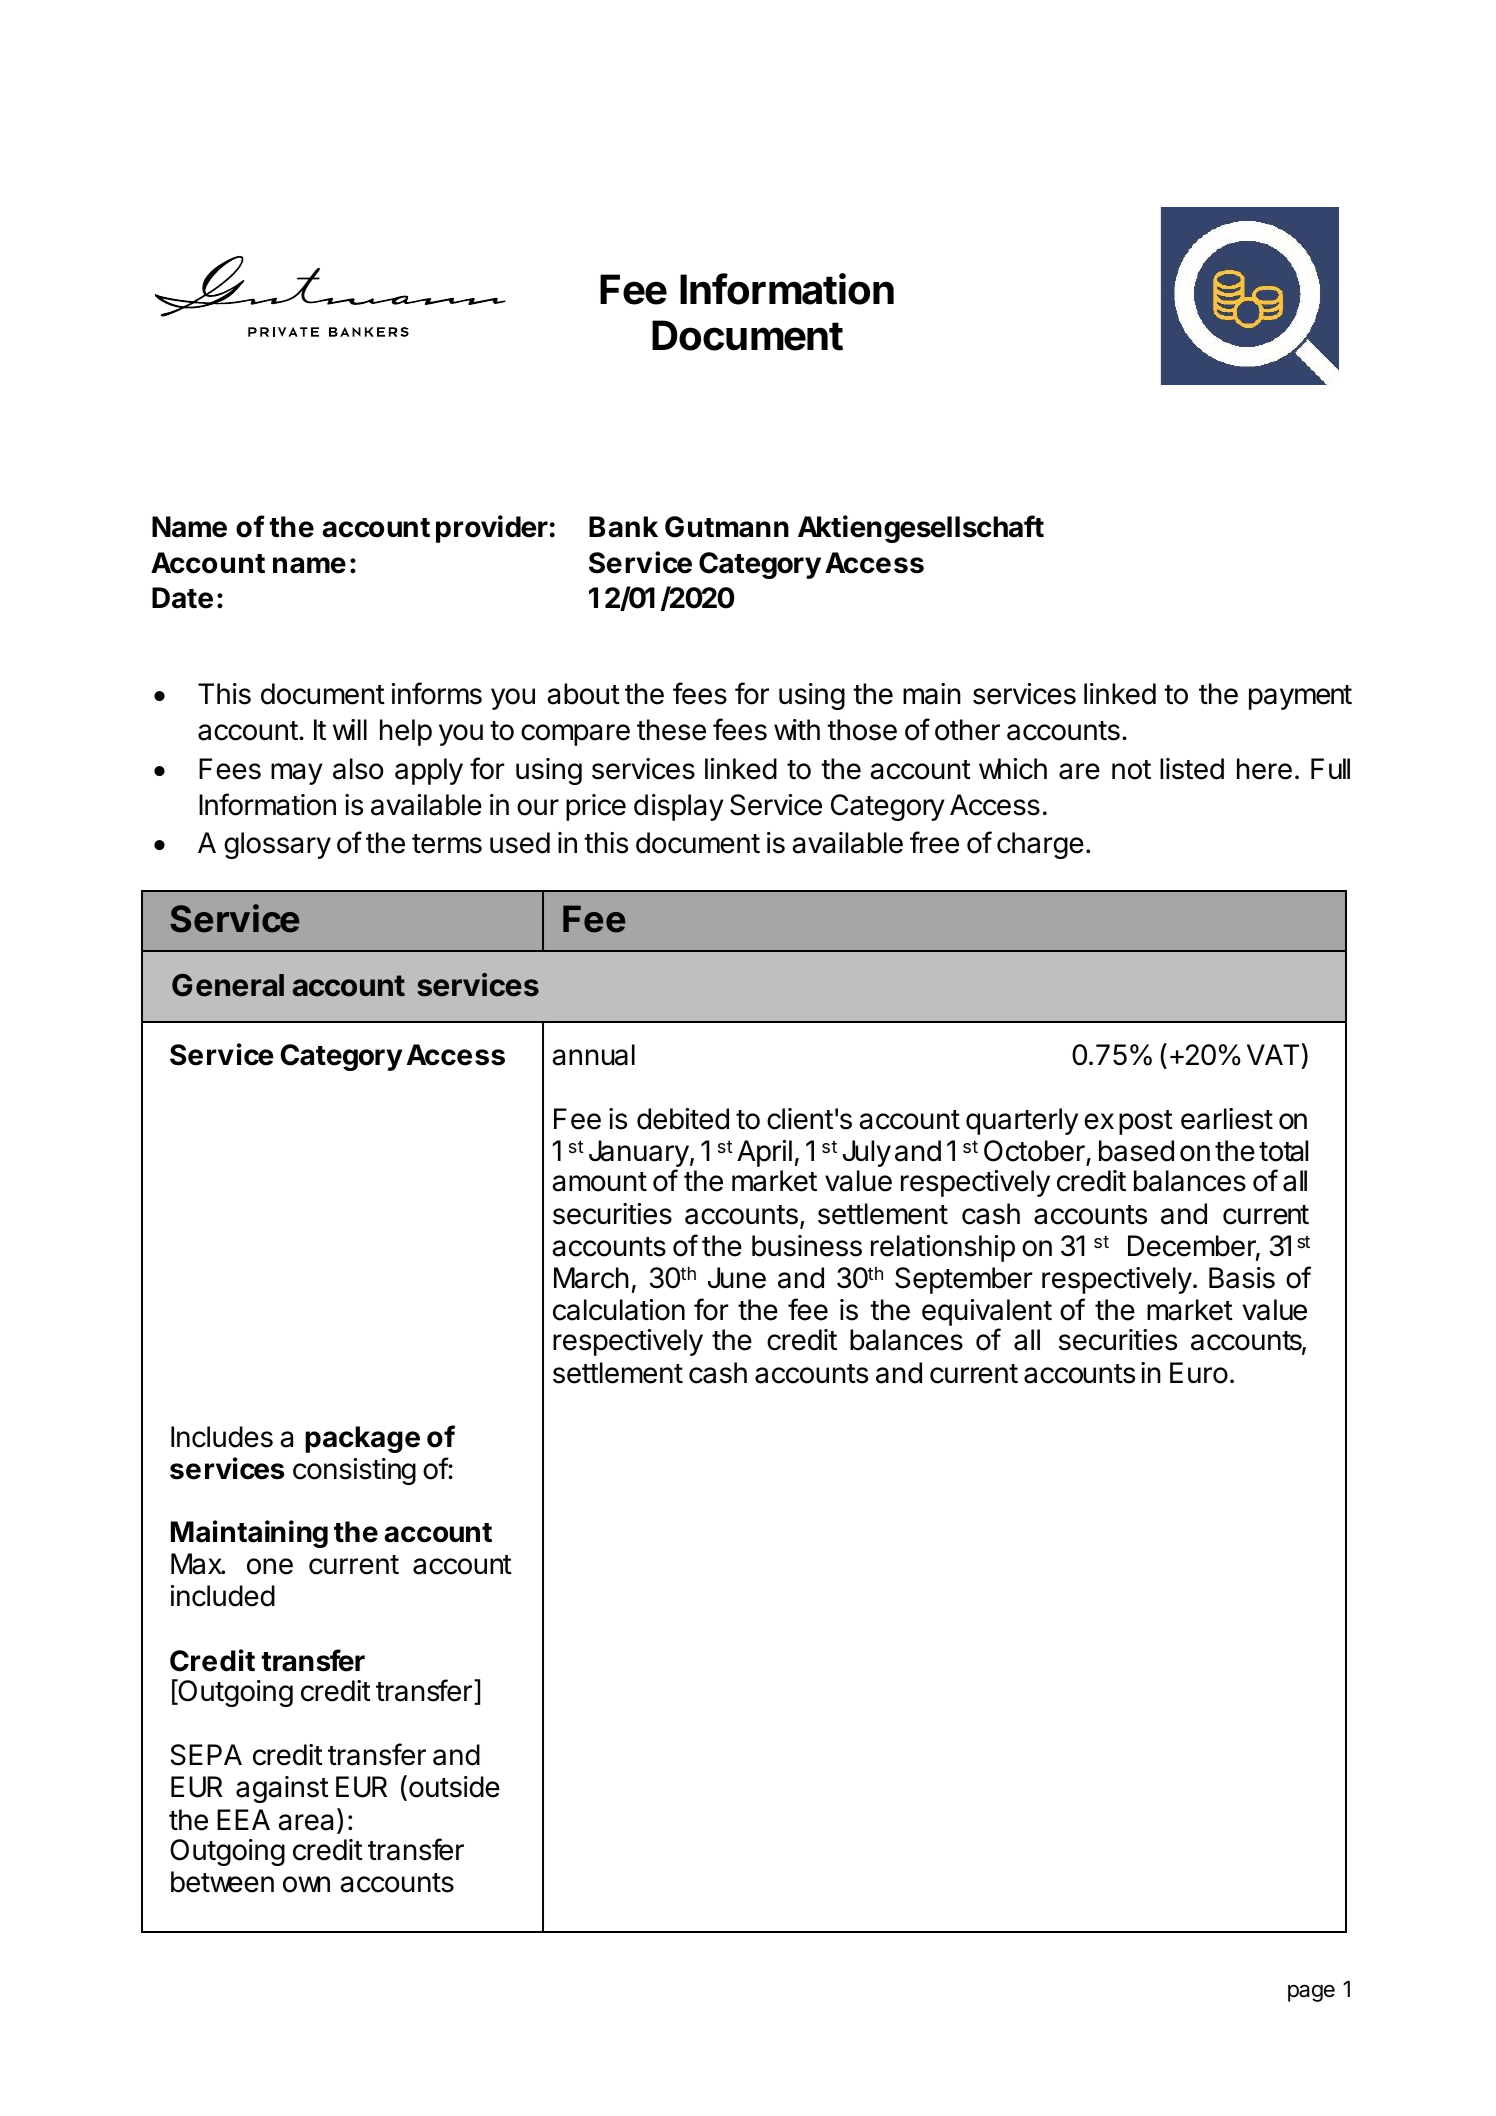 This image has width=1496, height=2116. What do you see at coordinates (591, 1278) in the image?
I see `March` at bounding box center [591, 1278].
